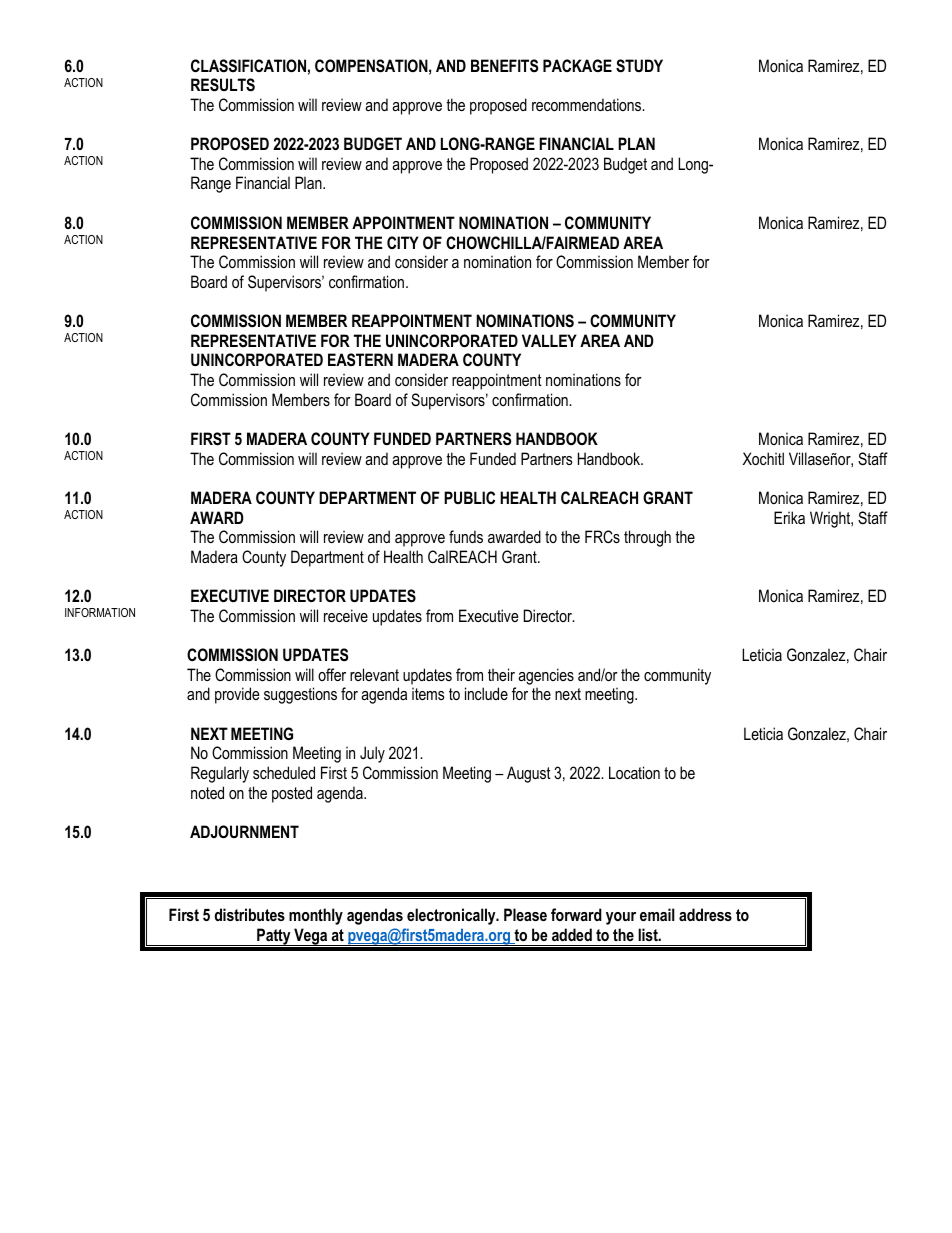 The height and width of the screenshot is (1233, 952). What do you see at coordinates (647, 538) in the screenshot?
I see `through` at bounding box center [647, 538].
